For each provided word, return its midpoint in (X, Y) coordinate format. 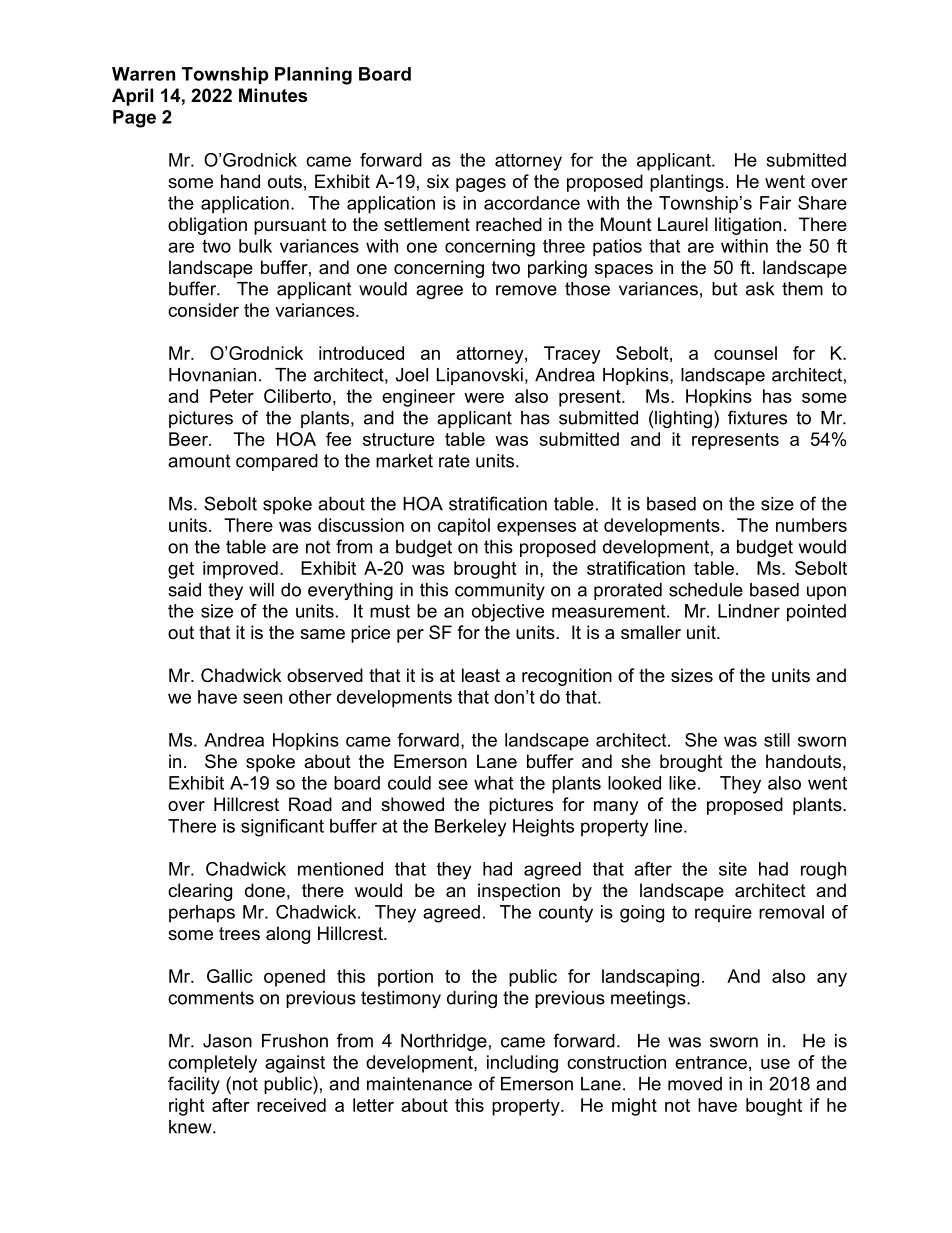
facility (194, 1085)
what (493, 783)
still (777, 740)
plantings (687, 183)
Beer (189, 439)
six (438, 181)
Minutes (273, 95)
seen (262, 698)
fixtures (757, 417)
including (522, 1064)
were (484, 398)
